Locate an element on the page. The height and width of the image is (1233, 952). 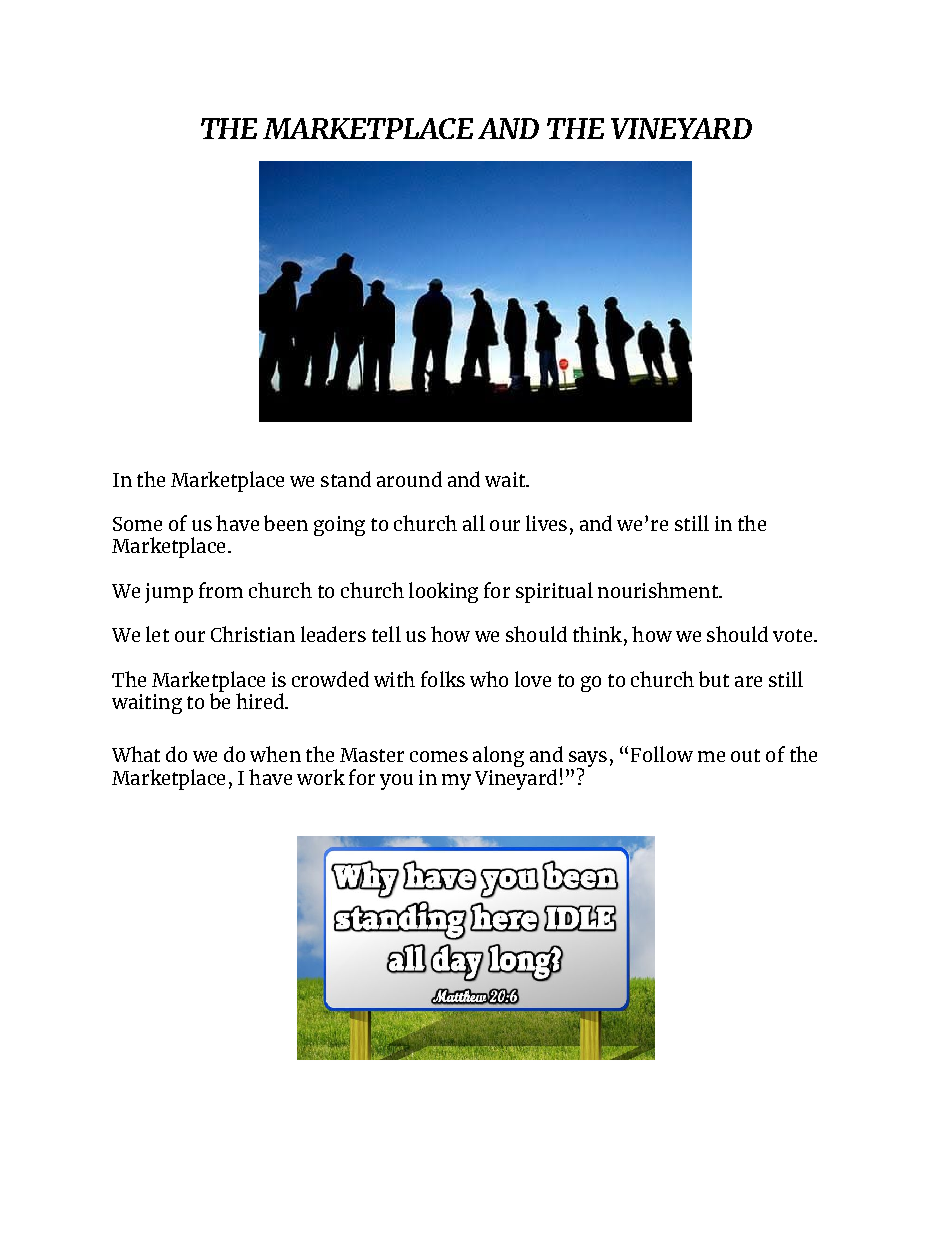
Christian is located at coordinates (253, 634).
